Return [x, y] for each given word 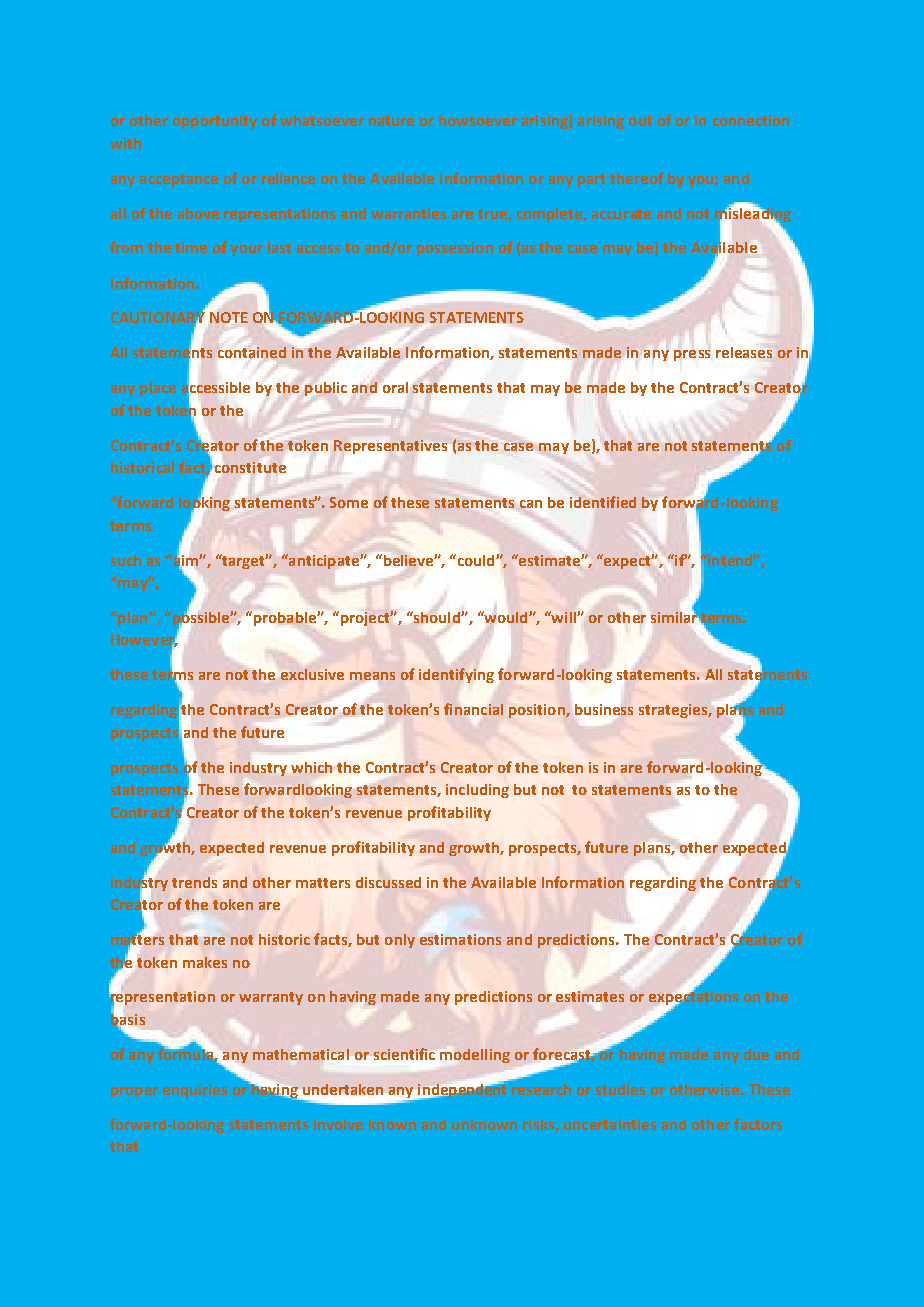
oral [395, 387]
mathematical [301, 1054]
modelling [475, 1056]
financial [473, 709]
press [692, 355]
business [604, 709]
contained [252, 352]
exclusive [312, 674]
